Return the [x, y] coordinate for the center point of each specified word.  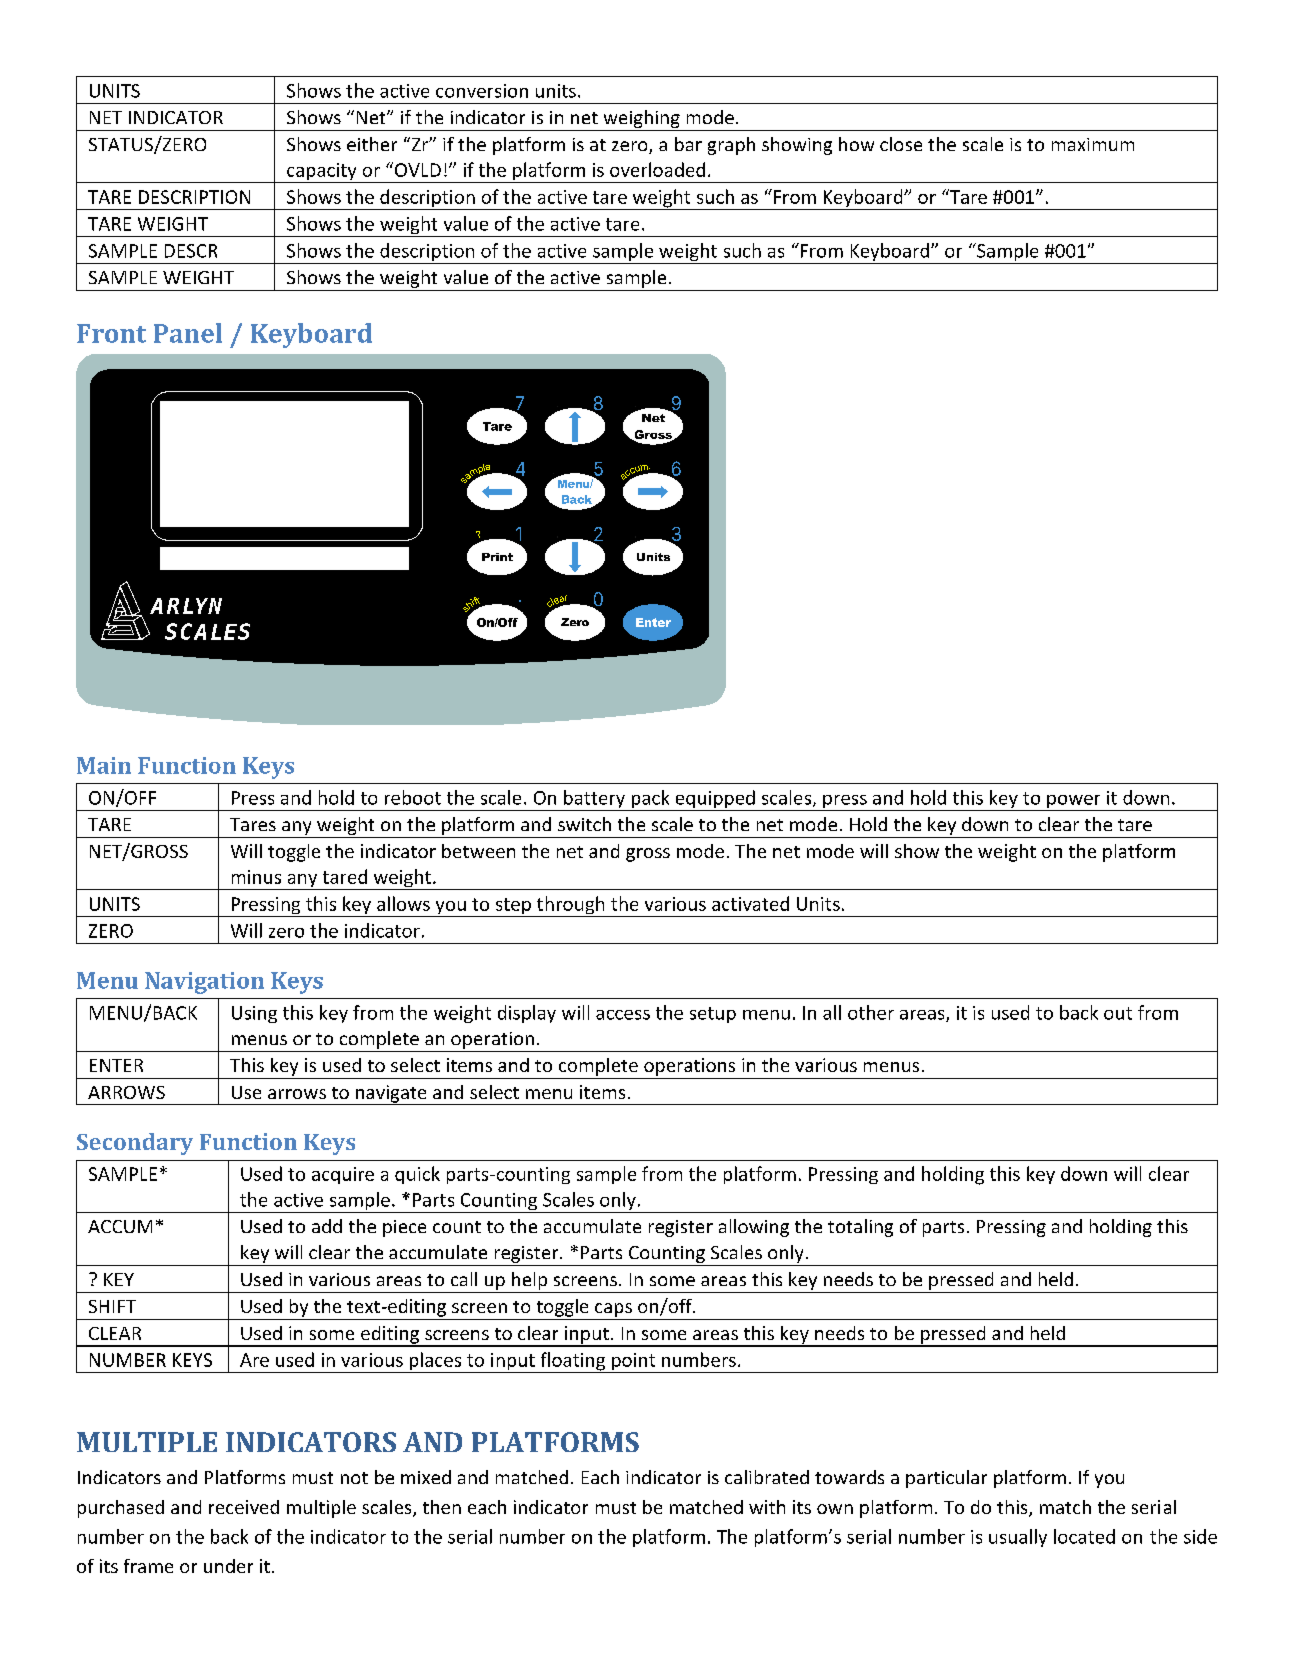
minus [256, 877]
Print [497, 557]
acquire [343, 1175]
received [244, 1507]
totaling [860, 1228]
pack [650, 800]
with [767, 1507]
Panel [188, 333]
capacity [322, 173]
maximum [1093, 144]
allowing [754, 1228]
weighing [642, 119]
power [1074, 803]
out [1118, 1013]
